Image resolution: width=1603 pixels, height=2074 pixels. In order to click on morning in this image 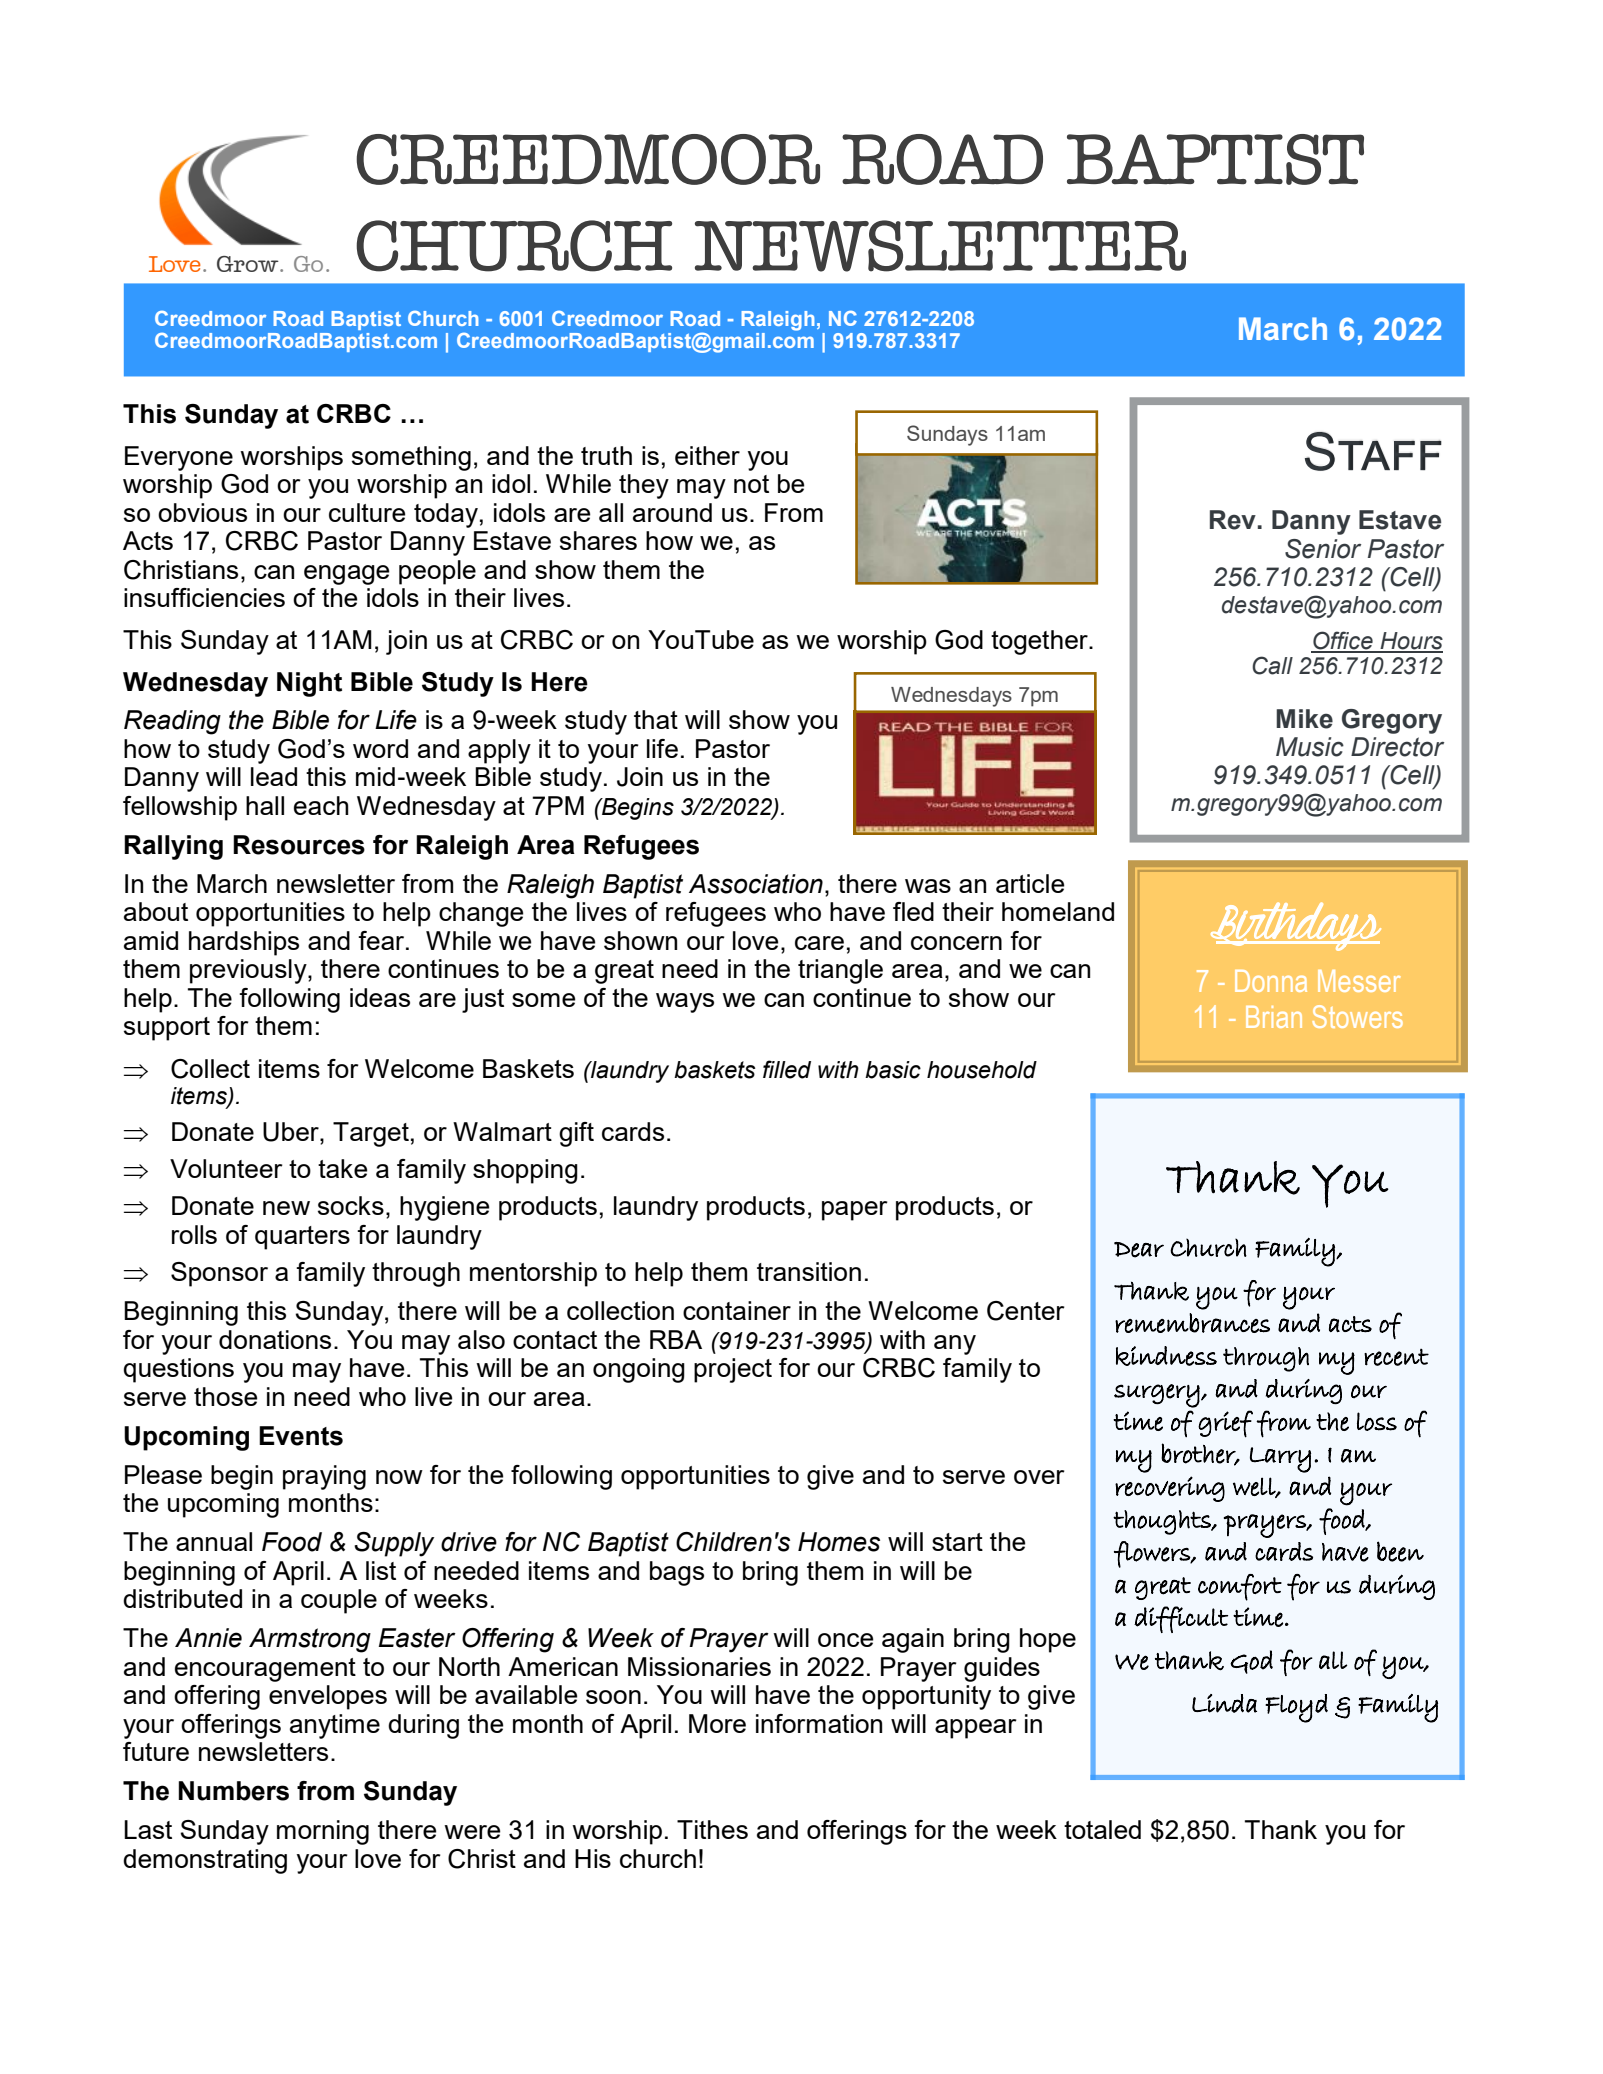, I will do `click(323, 1832)`.
